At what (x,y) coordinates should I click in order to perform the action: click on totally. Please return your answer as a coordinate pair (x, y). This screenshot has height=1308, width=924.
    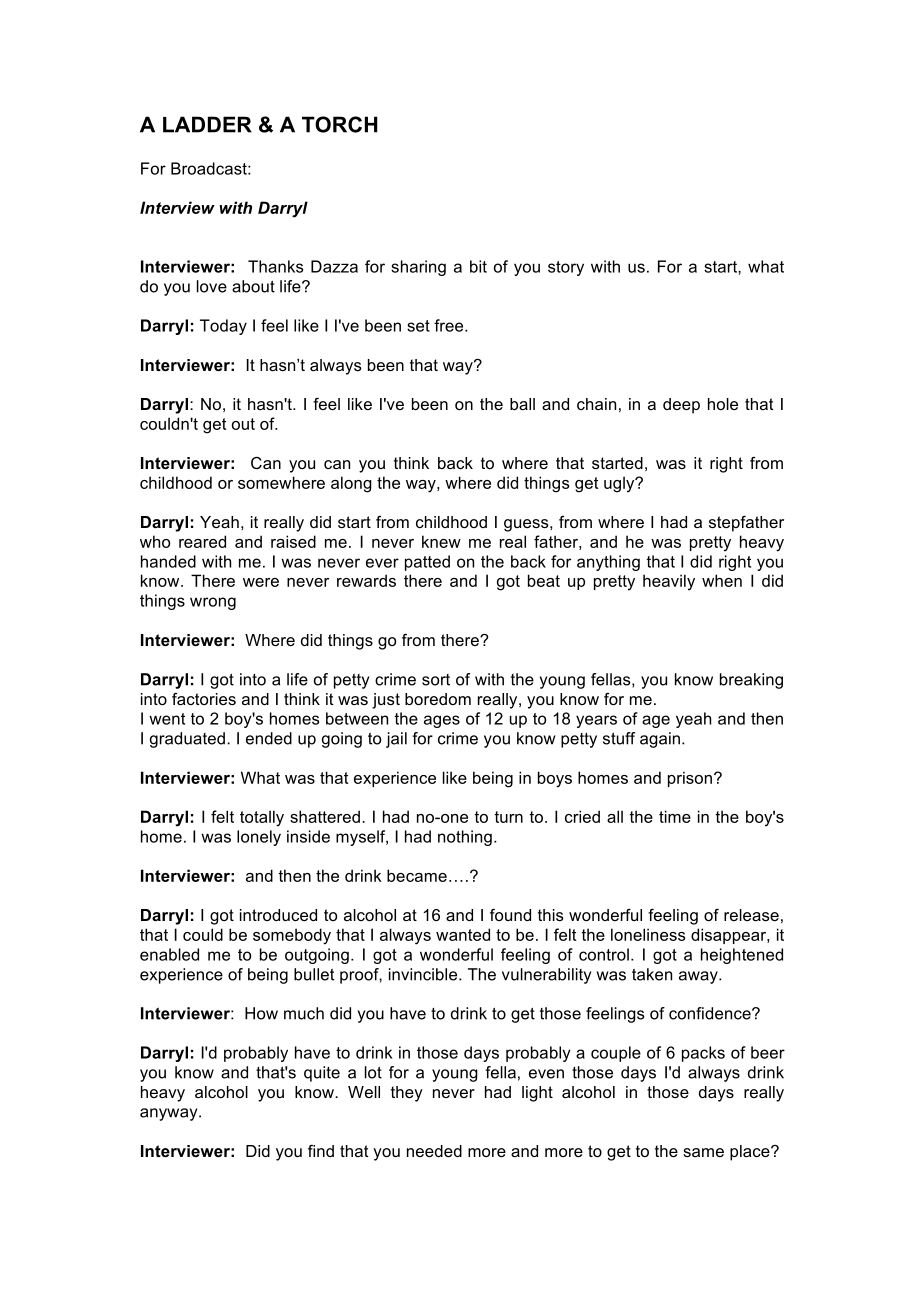
    Looking at the image, I should click on (262, 818).
